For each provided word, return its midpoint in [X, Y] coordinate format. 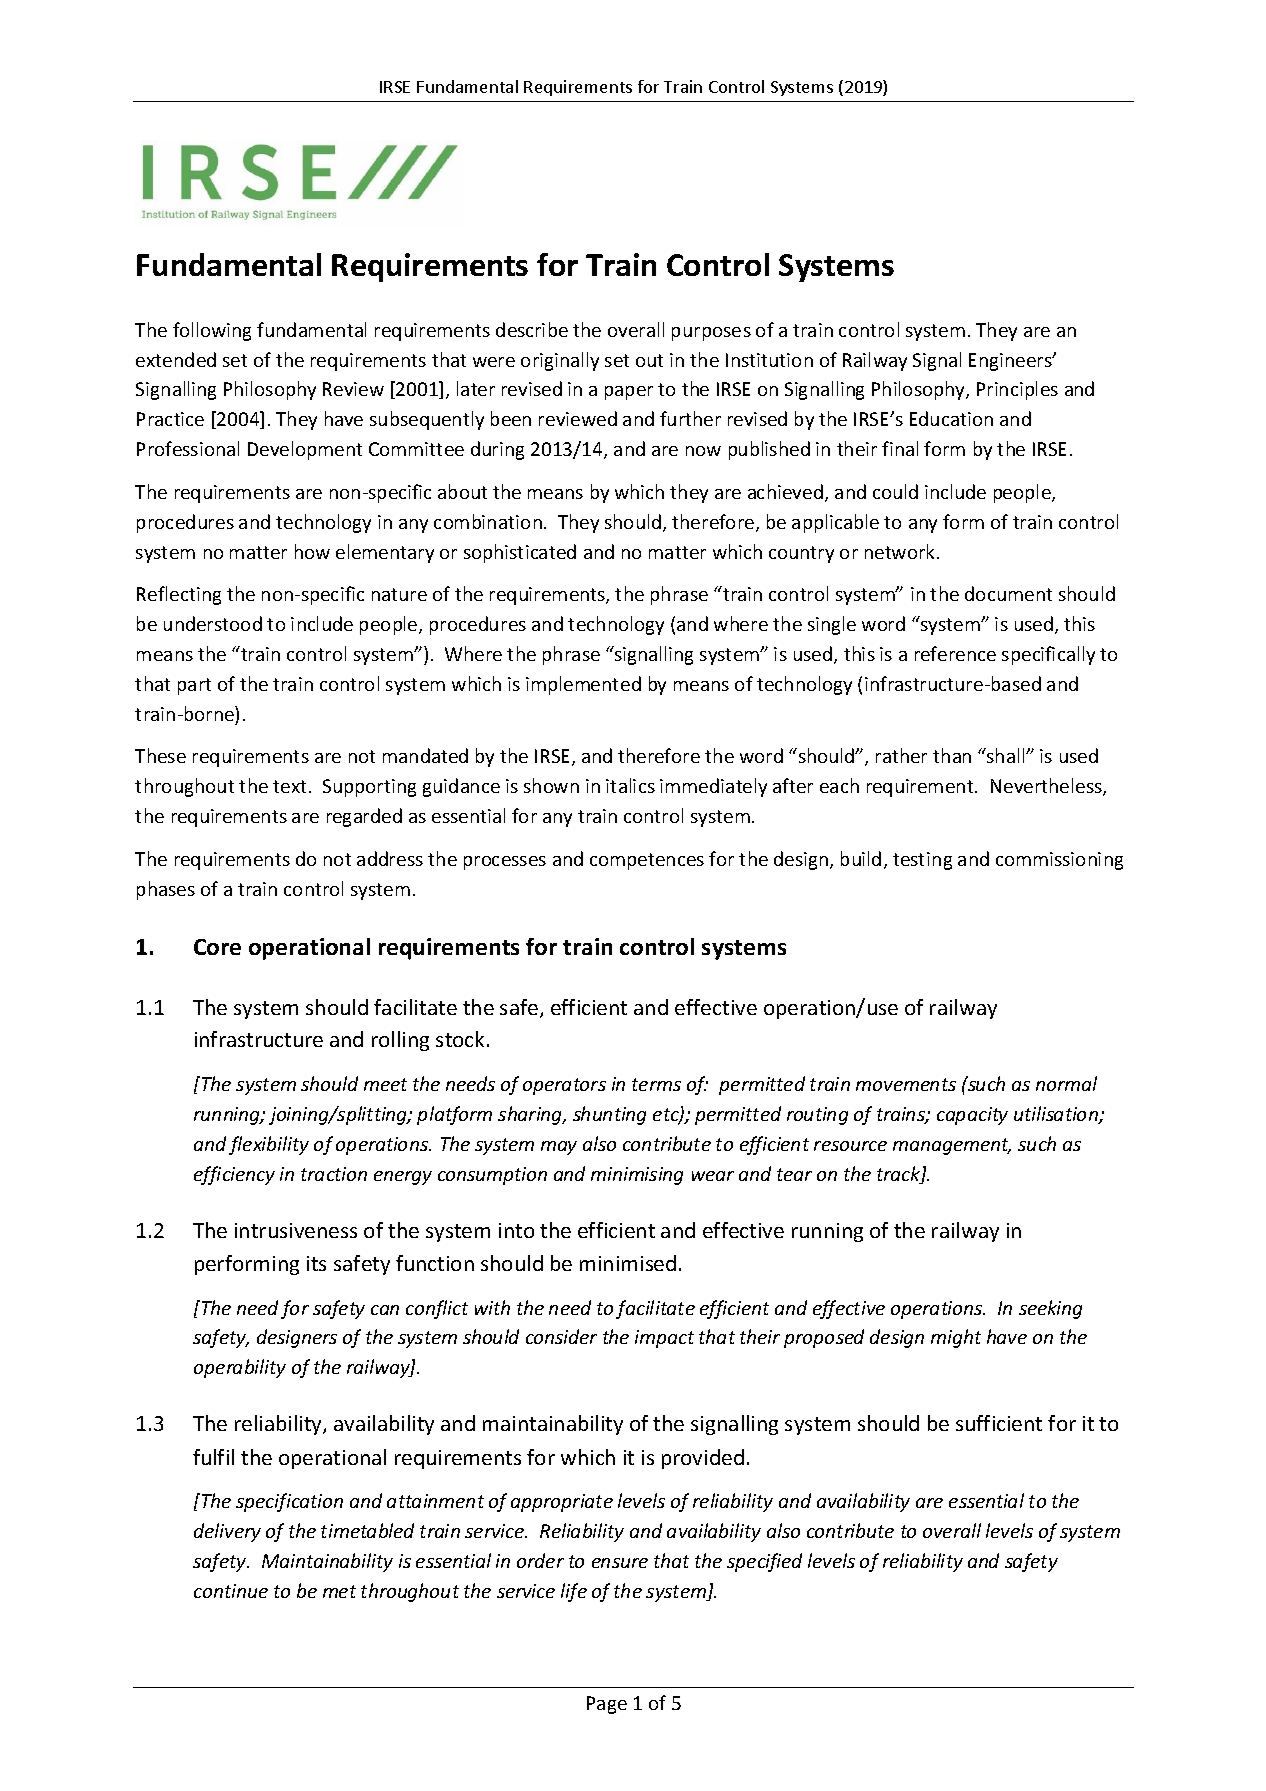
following [212, 331]
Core [217, 947]
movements [906, 1084]
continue [231, 1591]
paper [629, 393]
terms [656, 1084]
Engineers [1011, 362]
